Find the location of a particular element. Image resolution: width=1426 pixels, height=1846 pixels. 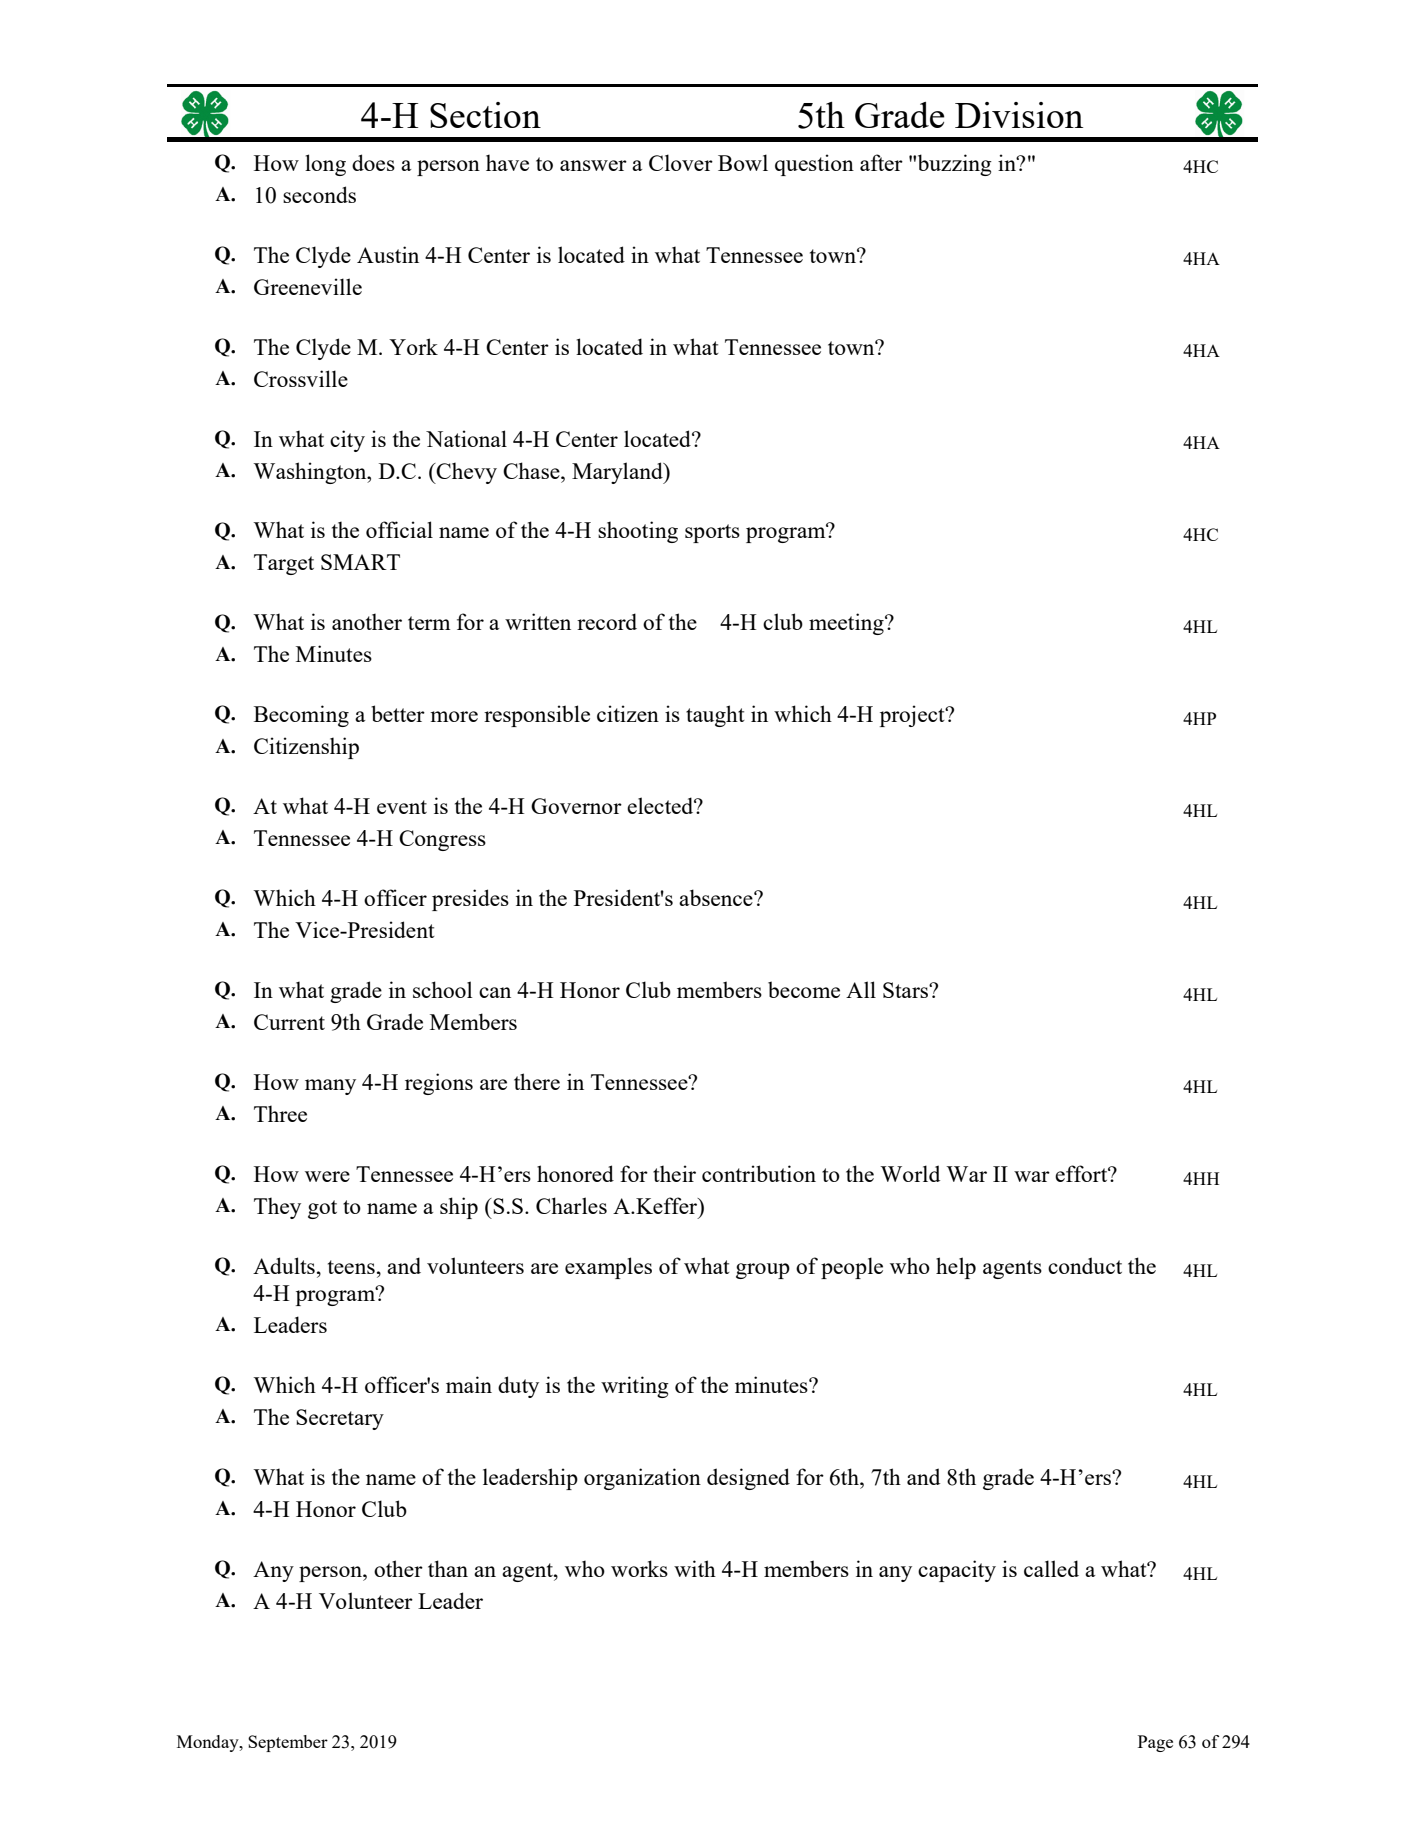

with is located at coordinates (695, 1568).
